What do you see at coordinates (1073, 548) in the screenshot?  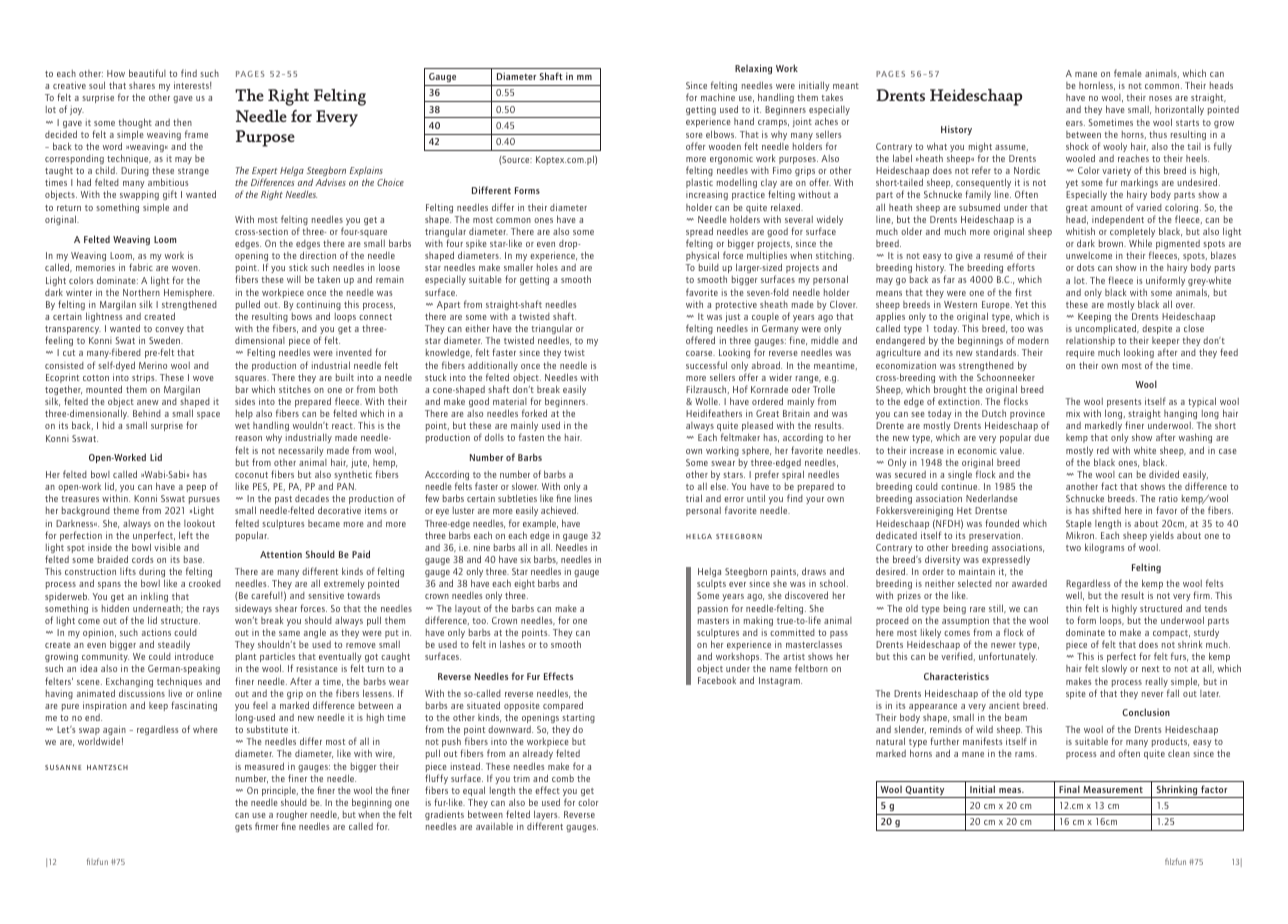 I see `two` at bounding box center [1073, 548].
